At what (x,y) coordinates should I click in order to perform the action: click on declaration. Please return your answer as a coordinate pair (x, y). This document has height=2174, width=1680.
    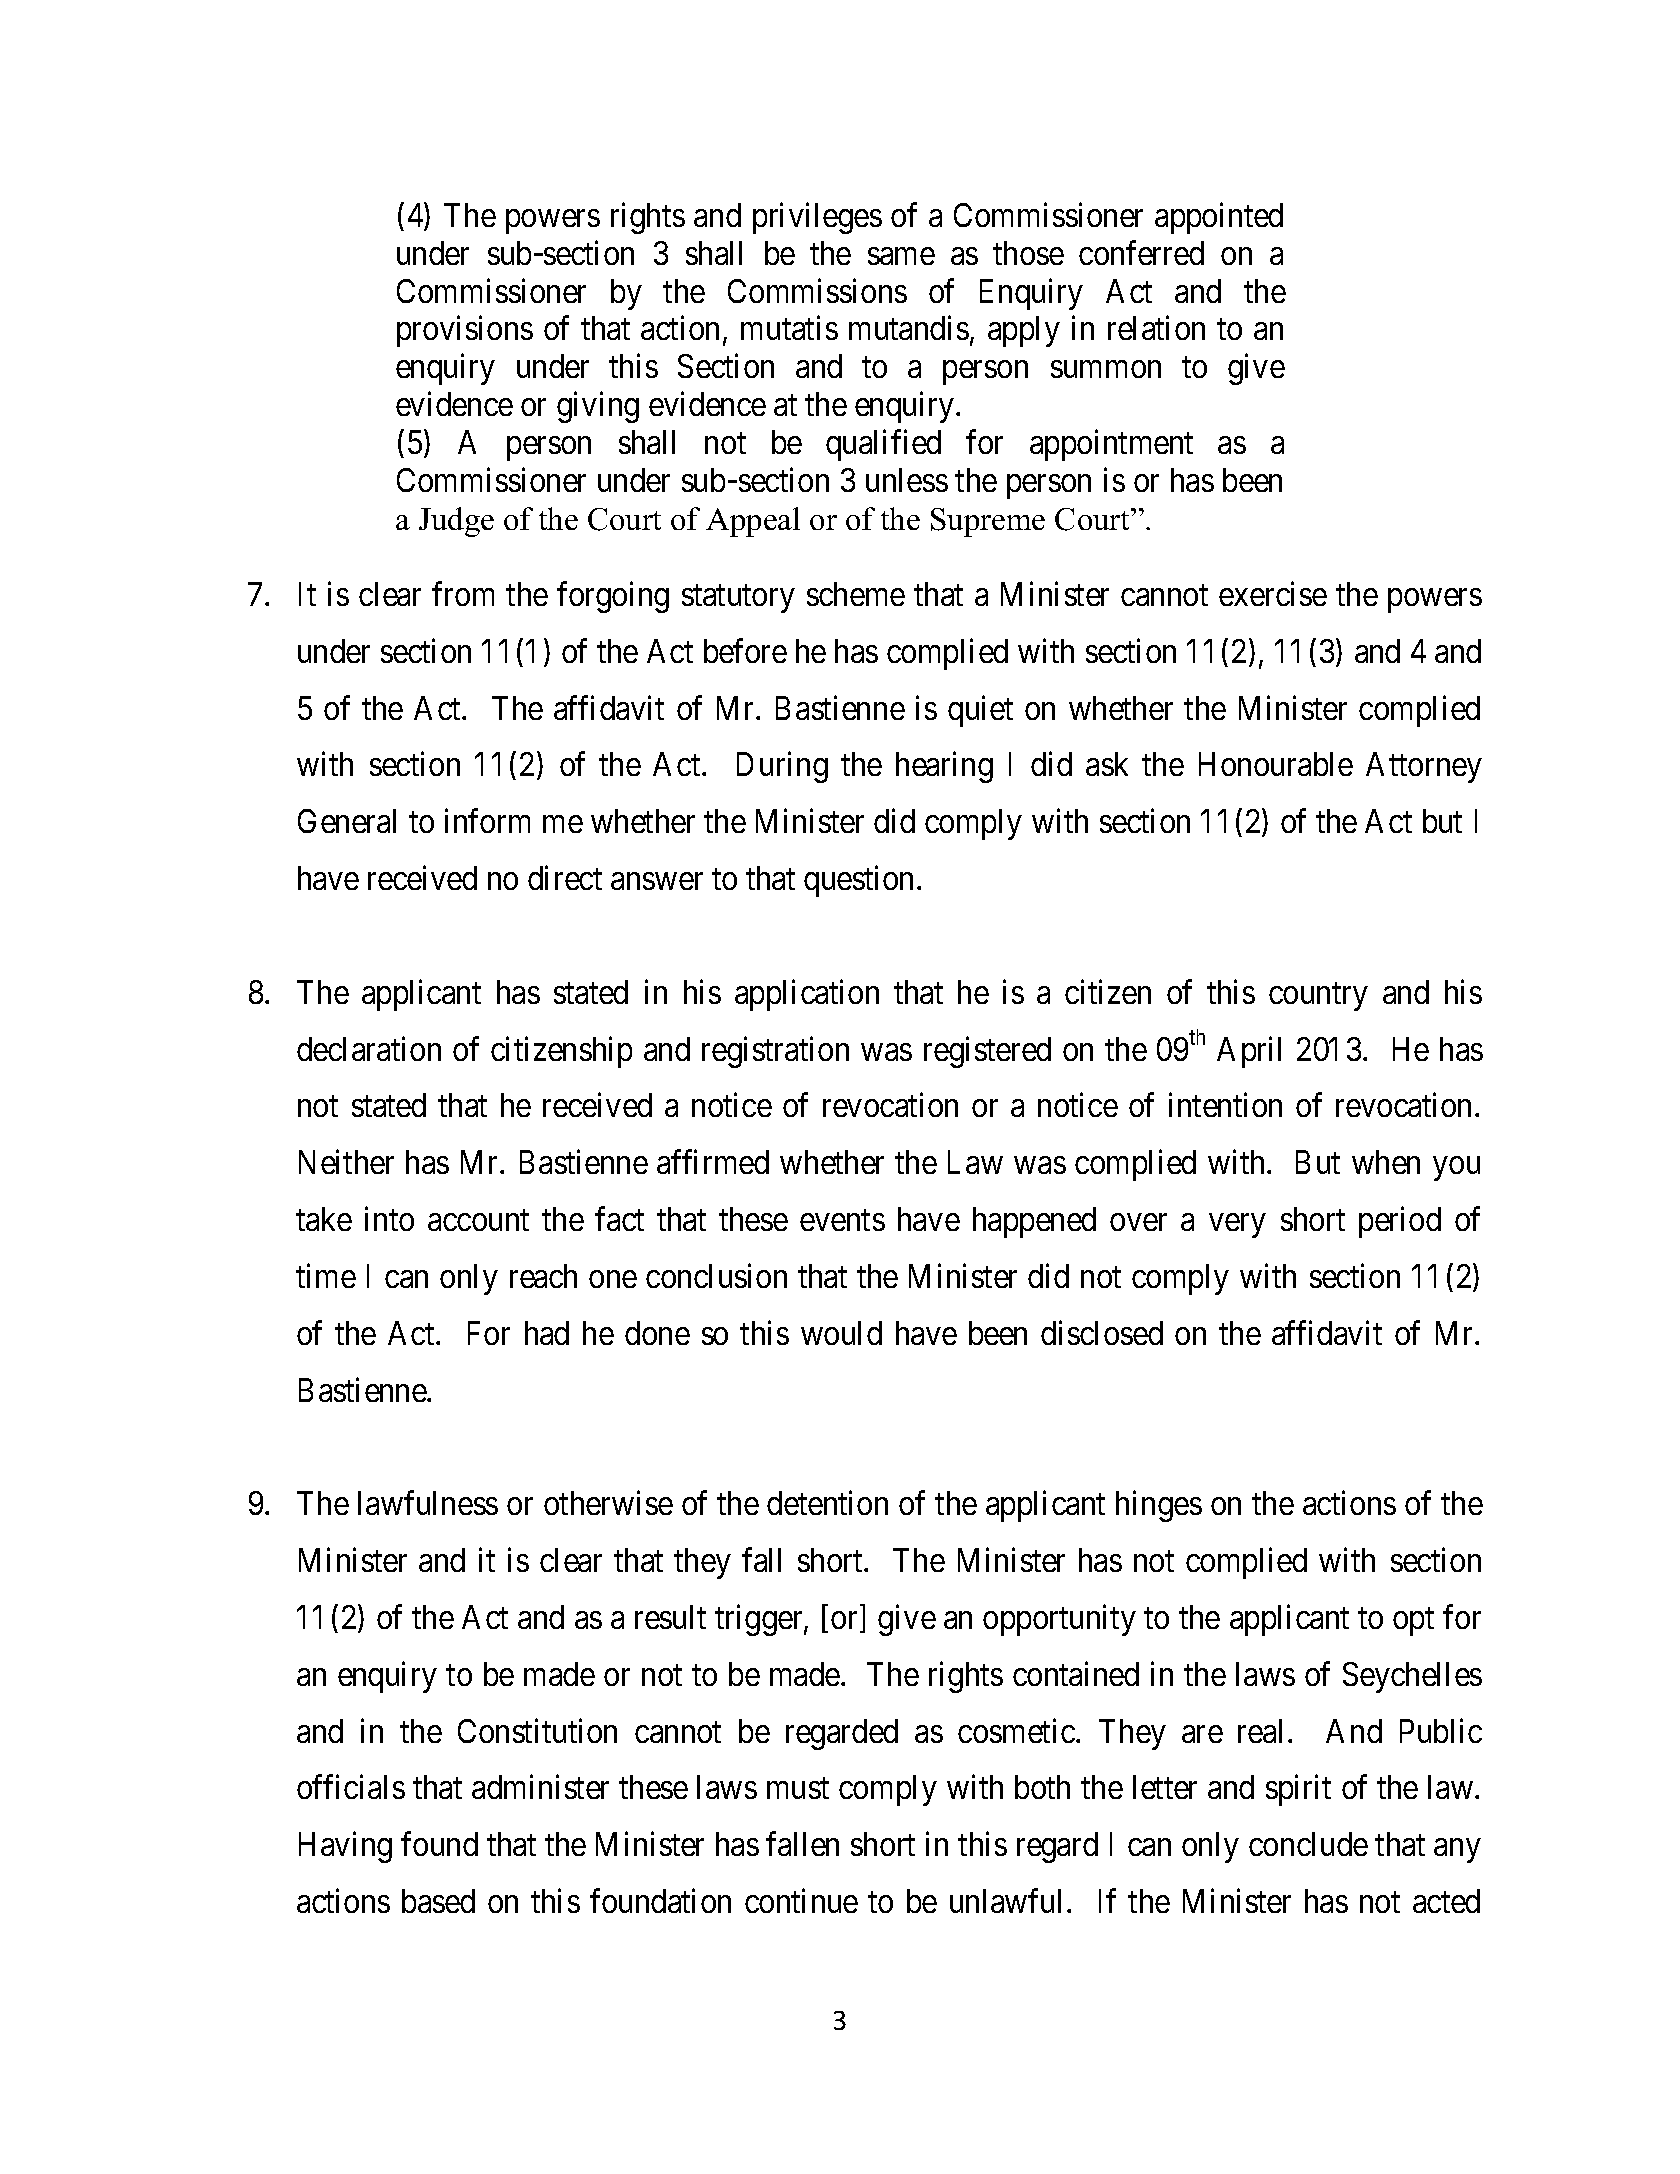
    Looking at the image, I should click on (369, 1048).
